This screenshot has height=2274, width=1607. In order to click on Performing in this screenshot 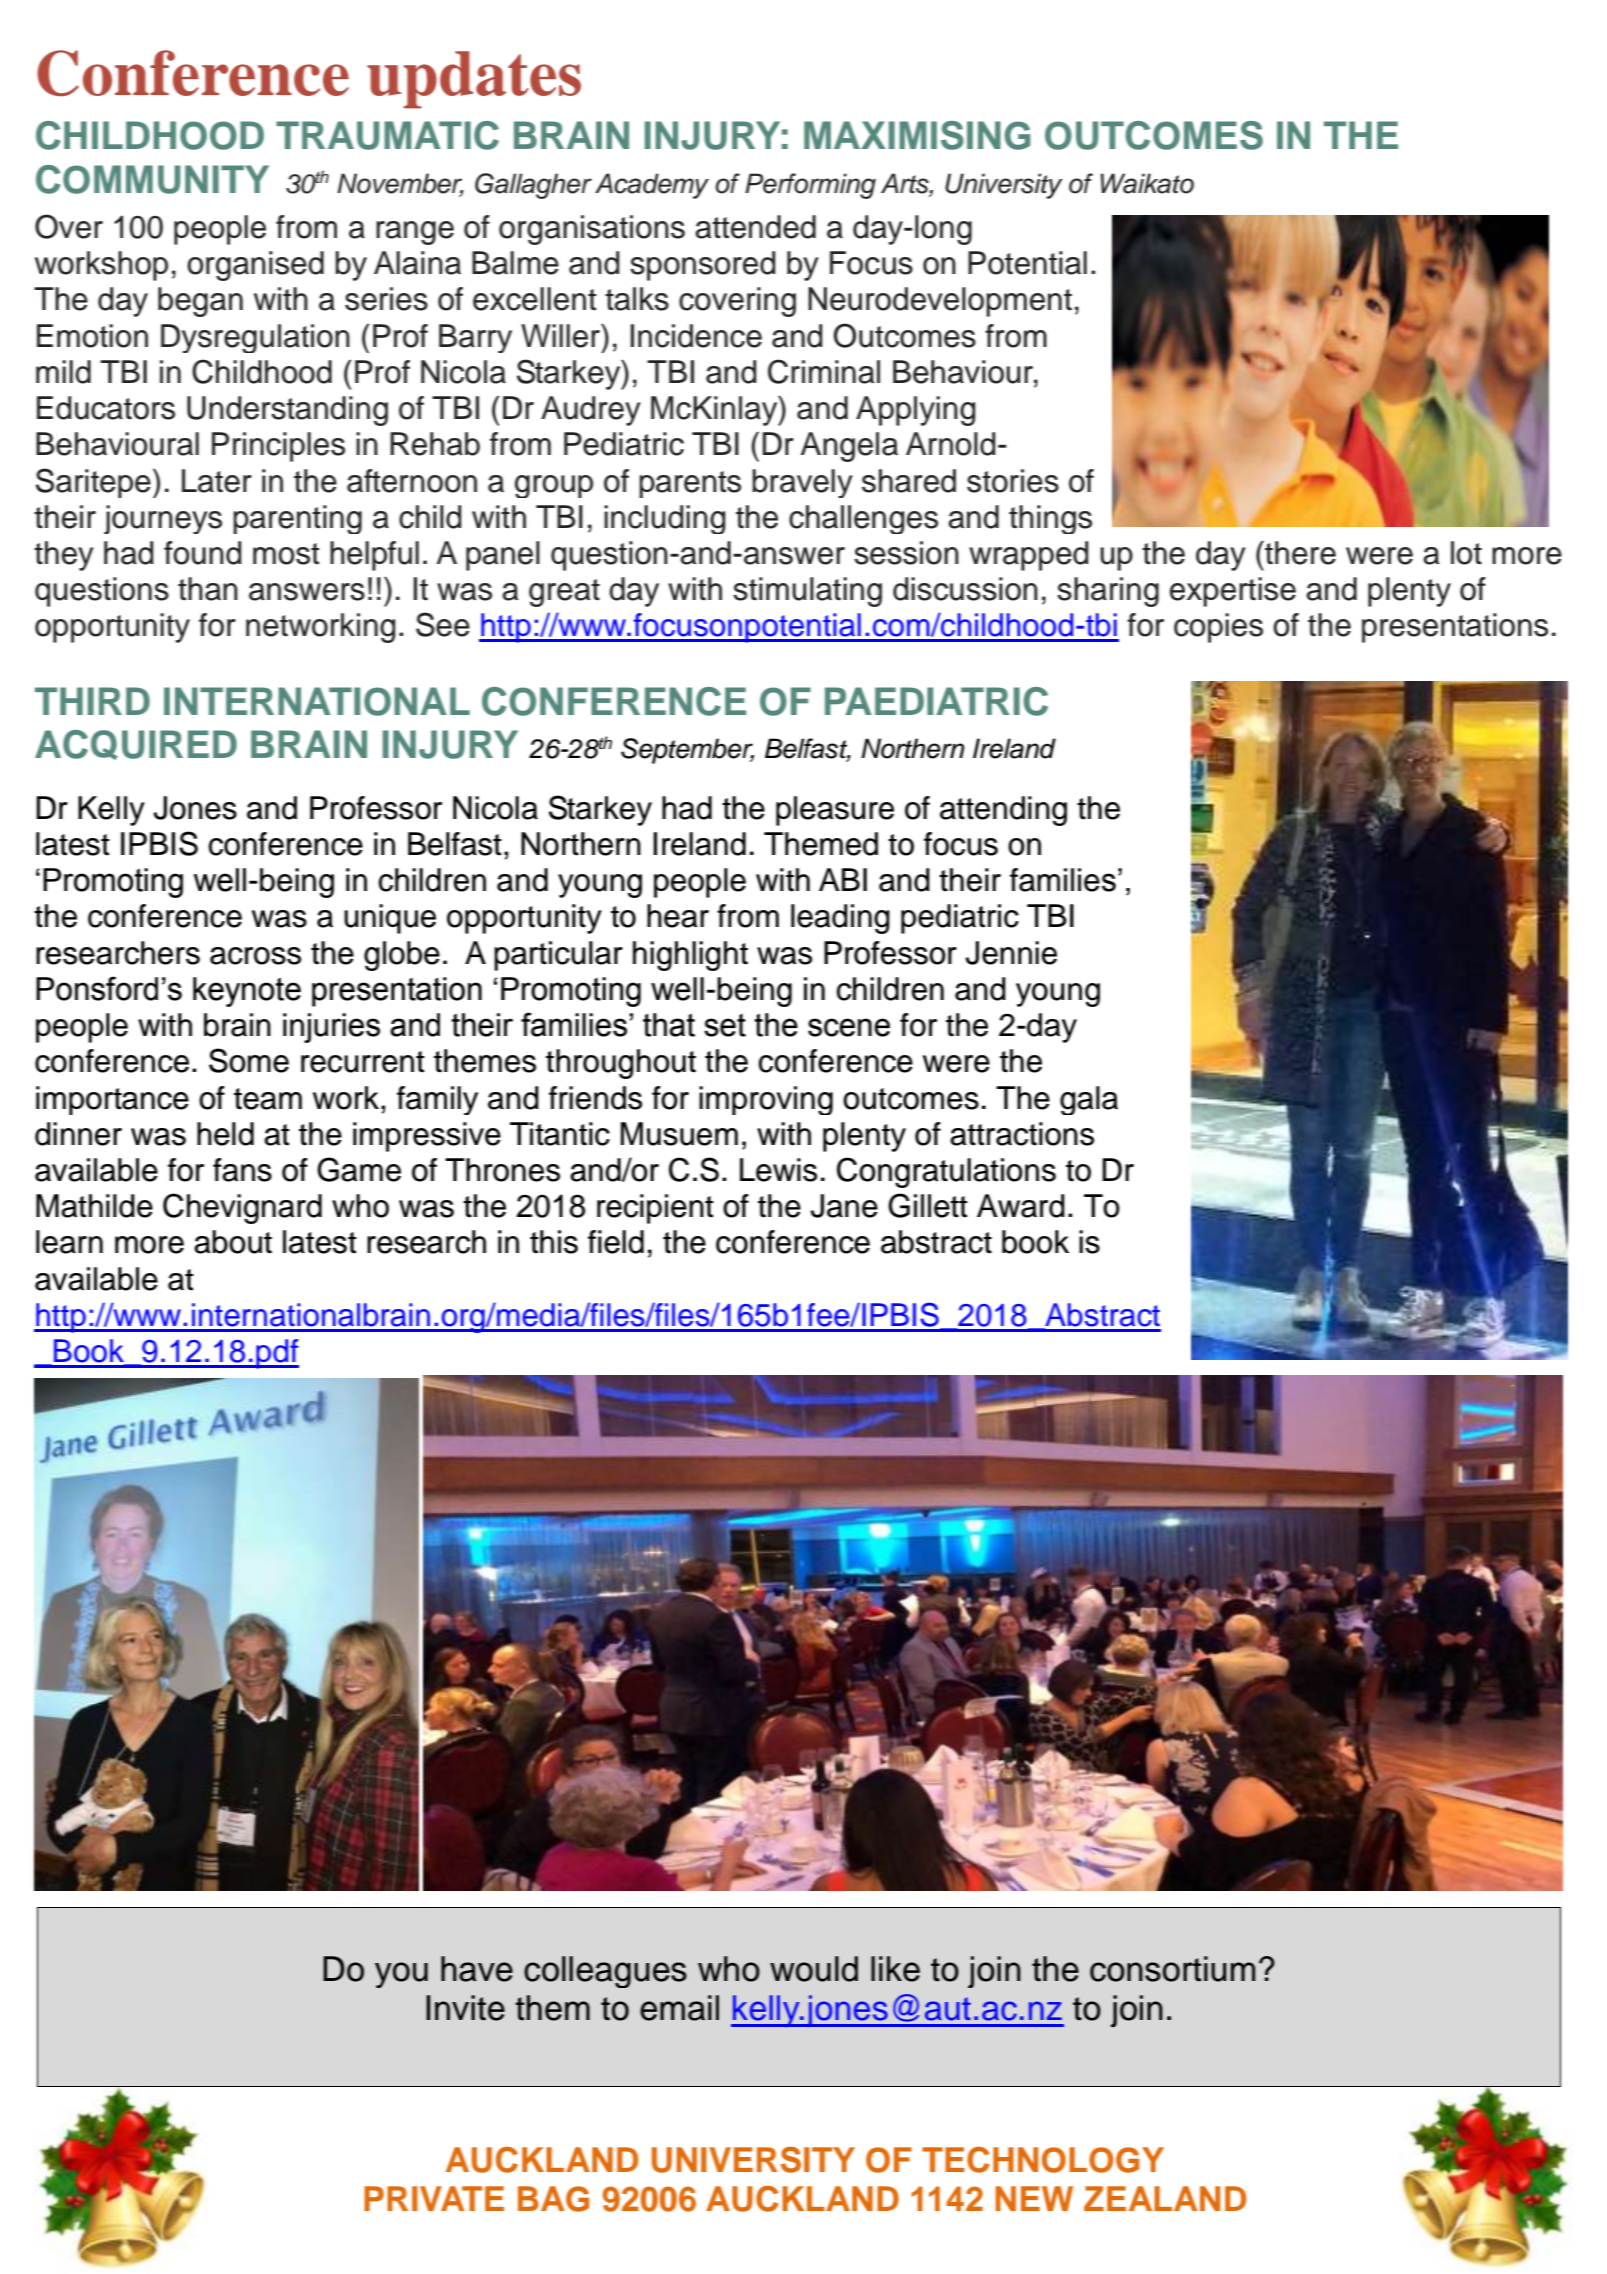, I will do `click(810, 186)`.
